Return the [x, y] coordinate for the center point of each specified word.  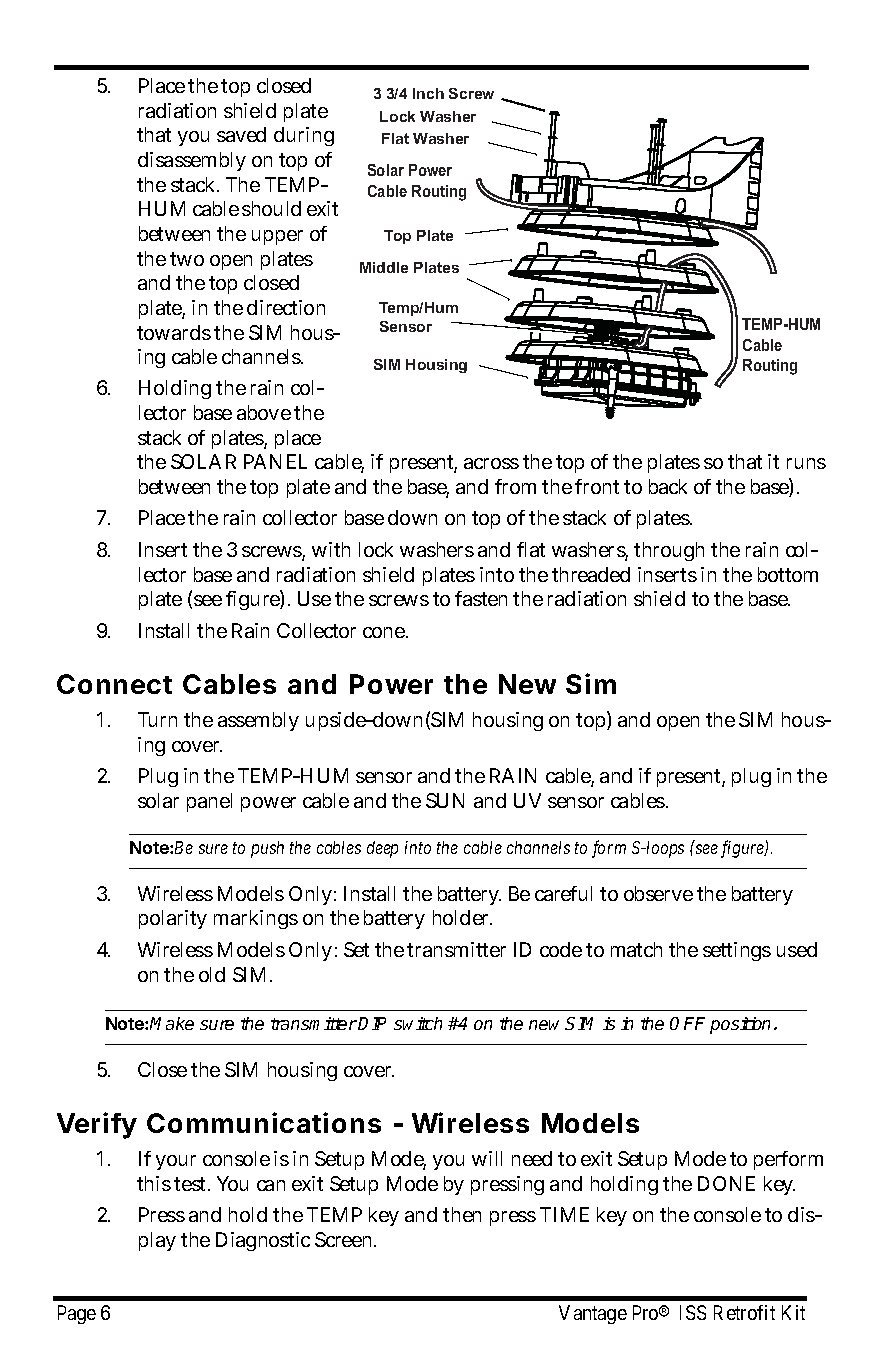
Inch [428, 93]
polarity [173, 919]
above [264, 412]
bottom [788, 574]
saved [241, 134]
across [491, 463]
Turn [157, 719]
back [668, 486]
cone [385, 632]
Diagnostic [263, 1241]
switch [418, 1023]
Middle [384, 267]
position [742, 1025]
